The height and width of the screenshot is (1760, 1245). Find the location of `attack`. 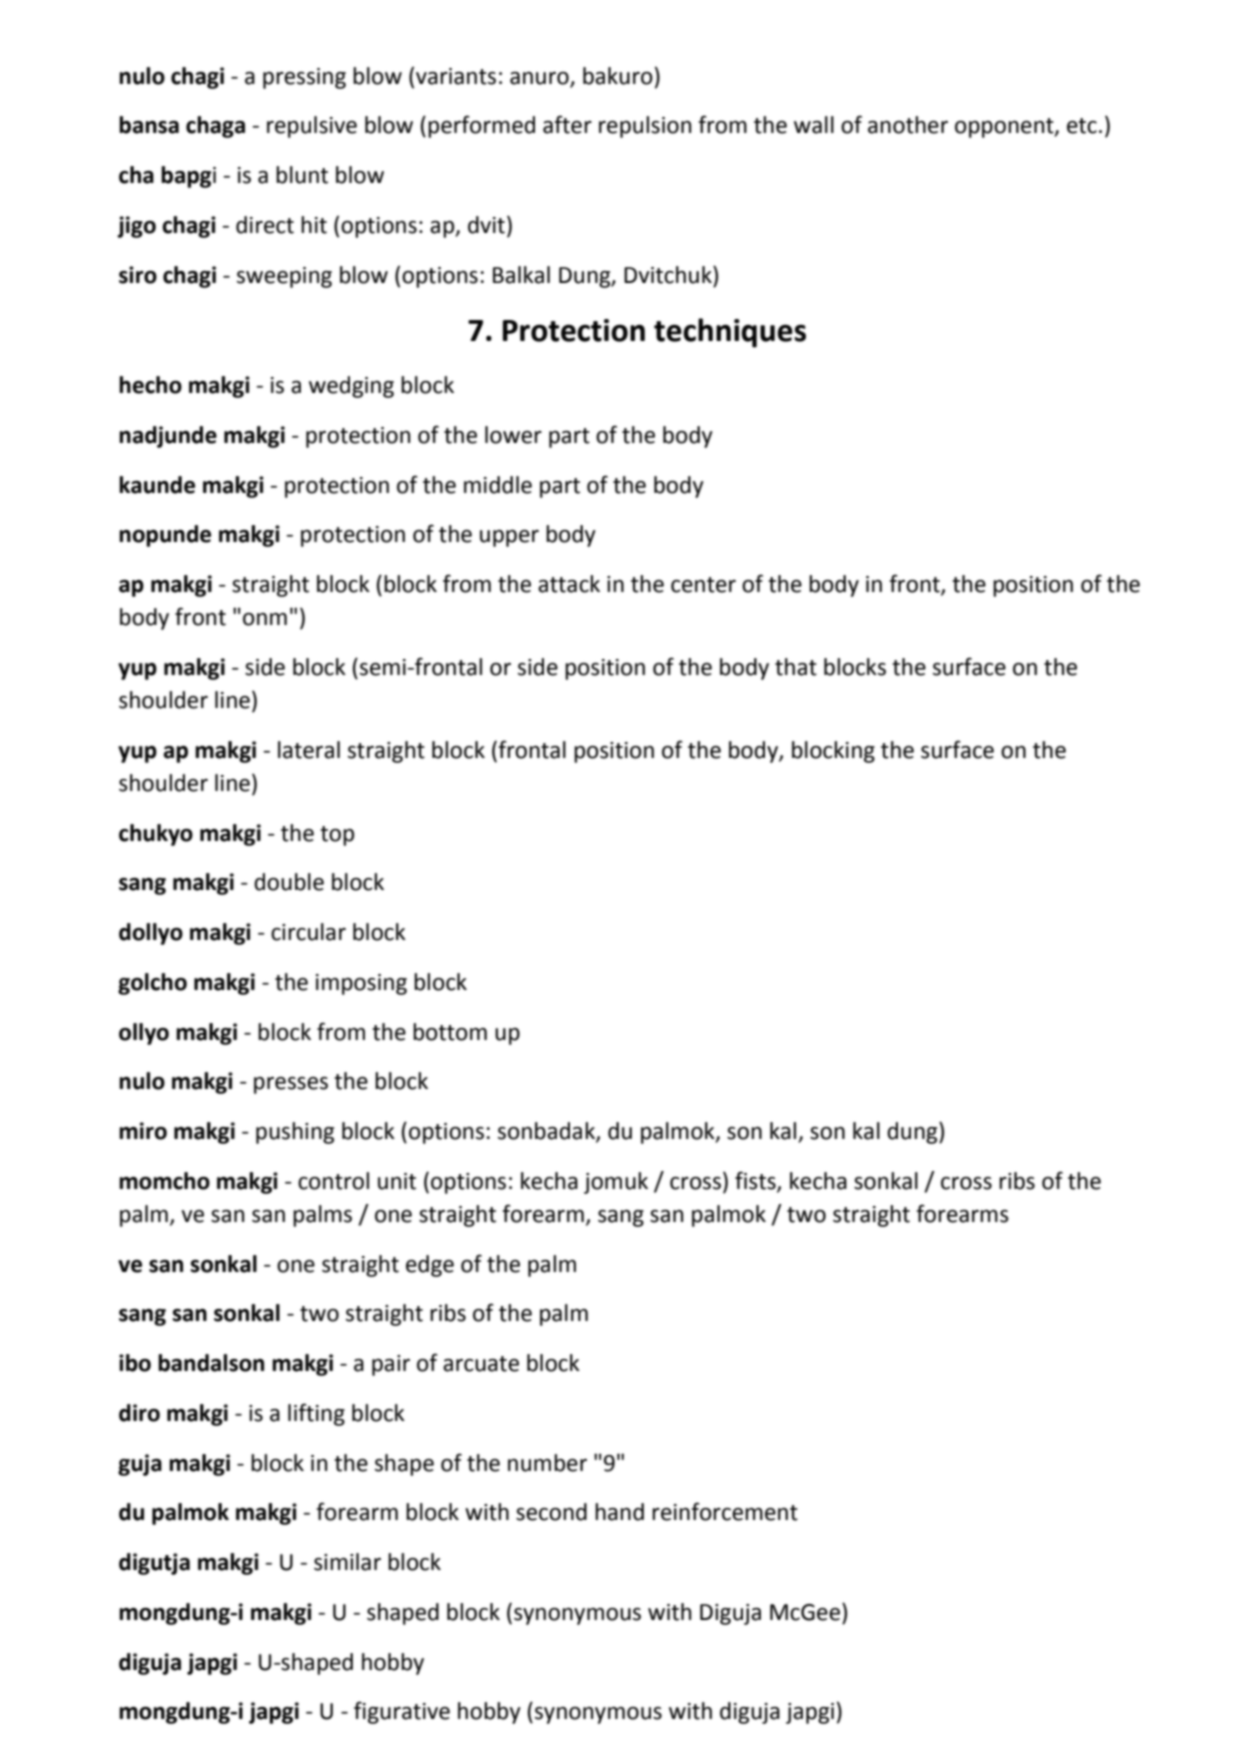

attack is located at coordinates (569, 584).
